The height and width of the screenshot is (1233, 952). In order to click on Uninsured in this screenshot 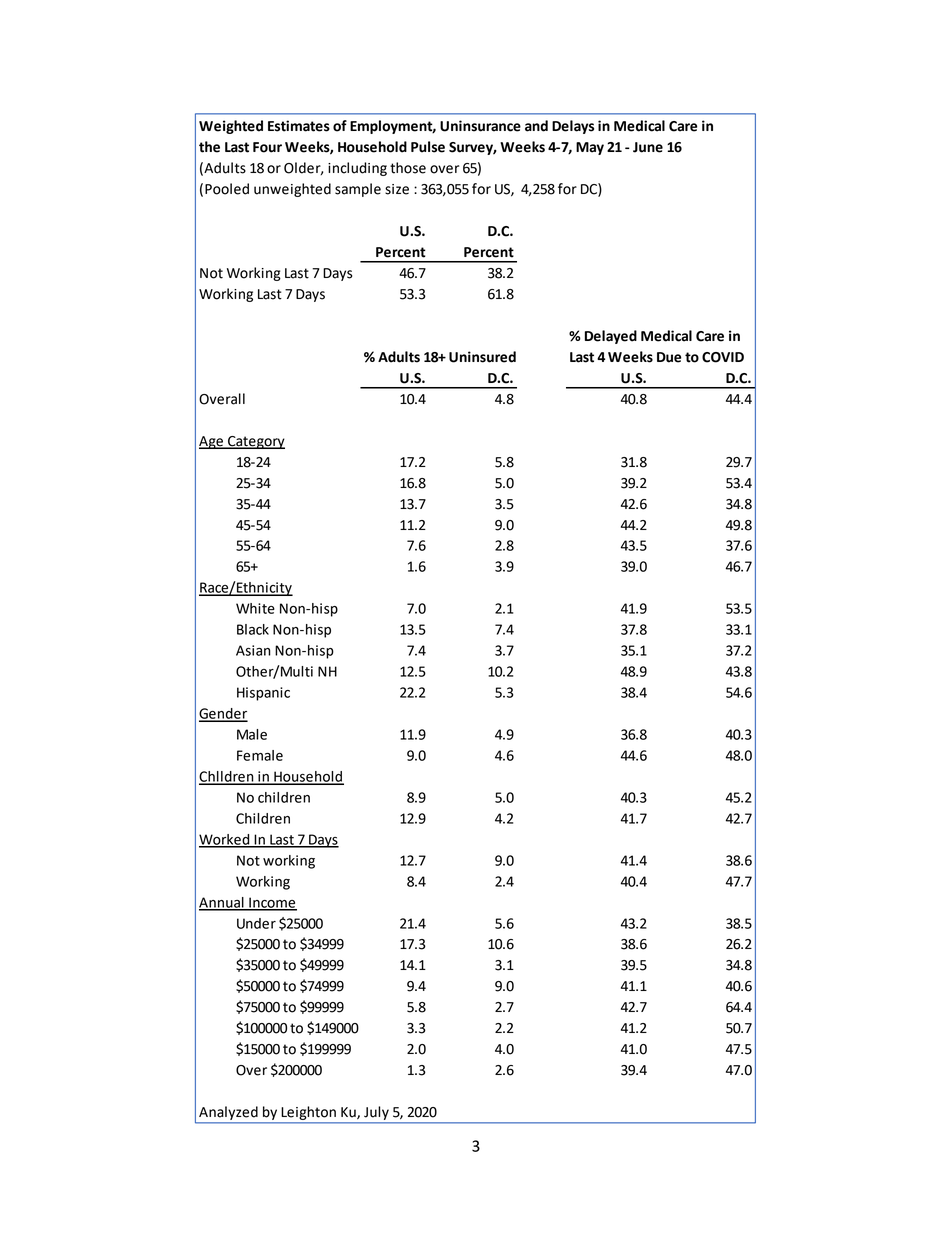, I will do `click(482, 357)`.
